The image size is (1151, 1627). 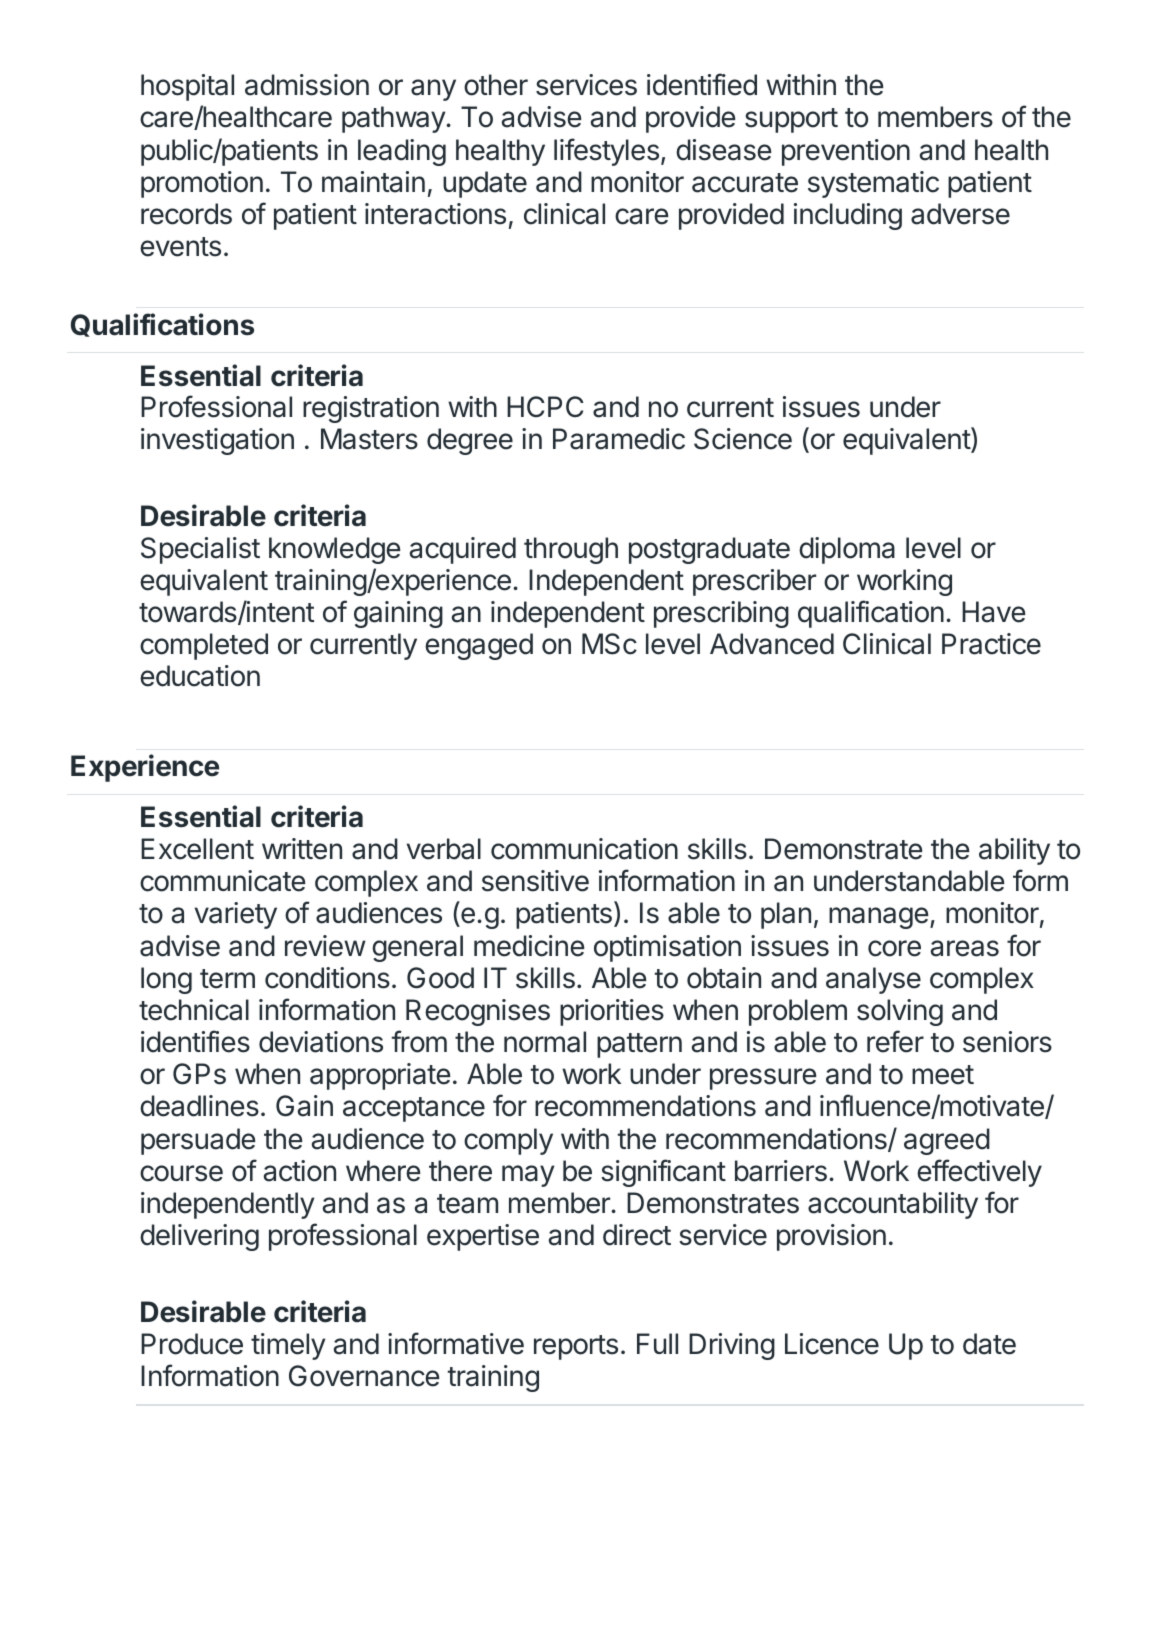 I want to click on priorities, so click(x=612, y=1012).
